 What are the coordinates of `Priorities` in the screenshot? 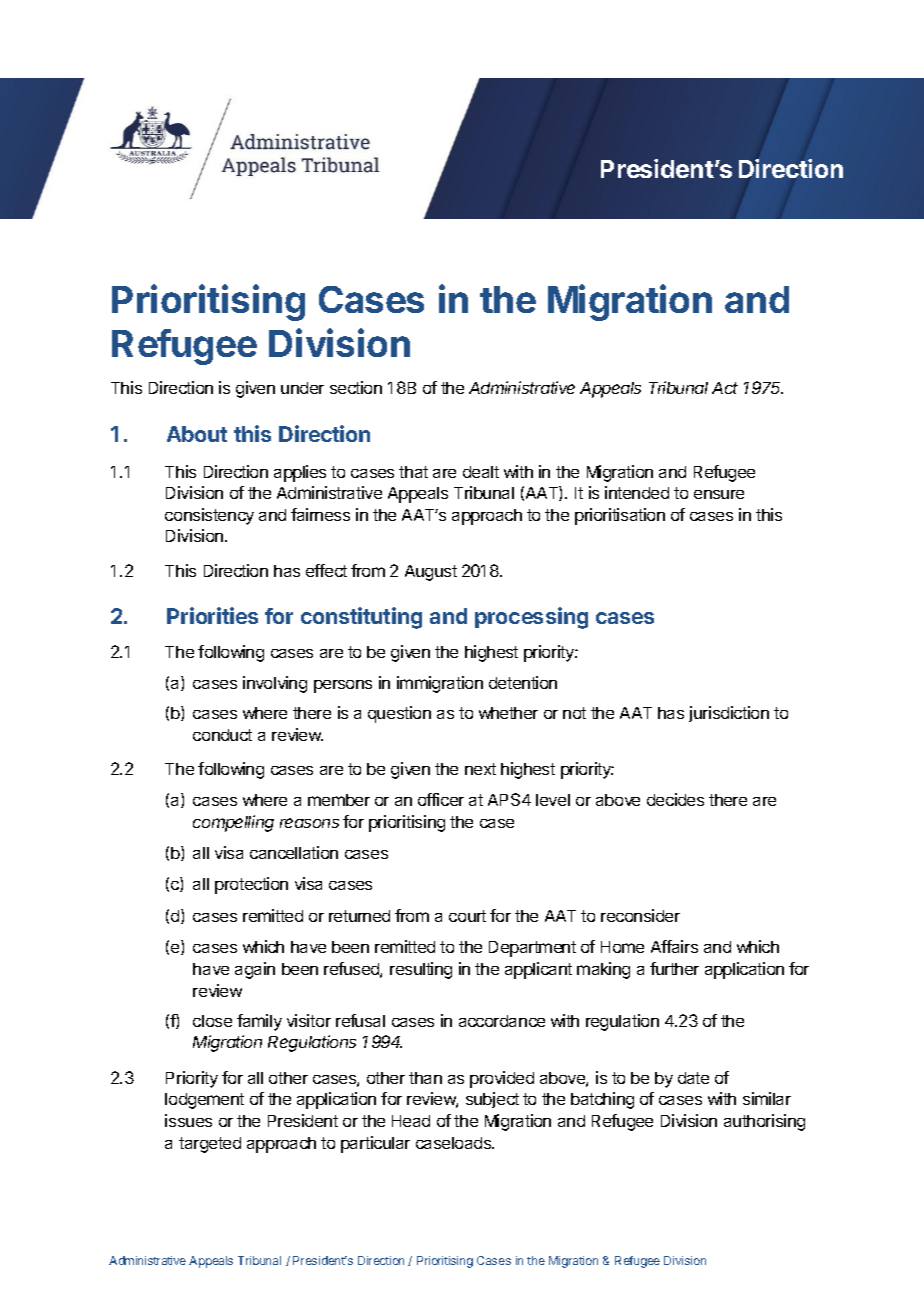 It's located at (212, 615).
